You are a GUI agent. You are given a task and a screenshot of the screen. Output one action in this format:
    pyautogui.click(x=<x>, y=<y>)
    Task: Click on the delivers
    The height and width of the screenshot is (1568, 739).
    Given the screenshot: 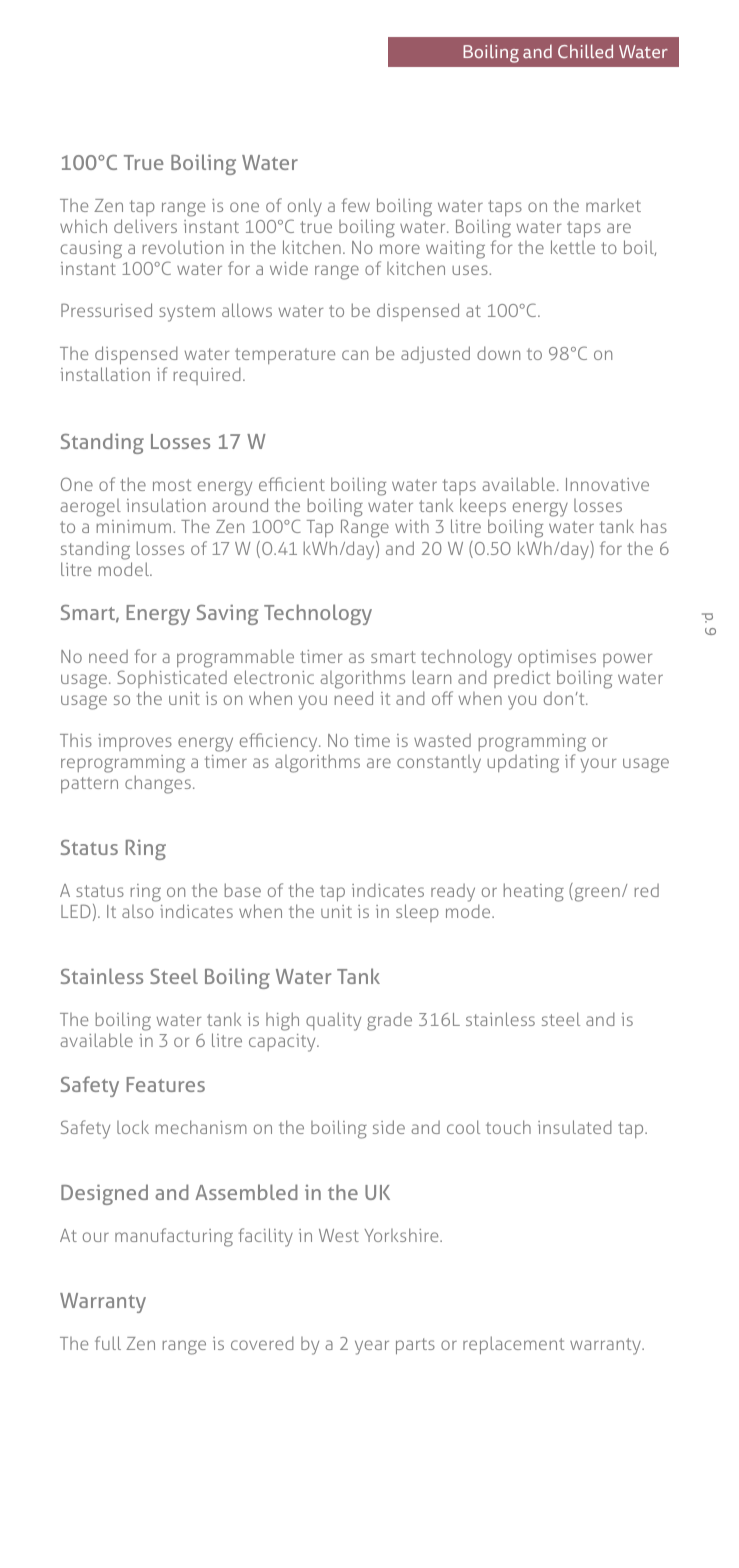 What is the action you would take?
    pyautogui.click(x=145, y=226)
